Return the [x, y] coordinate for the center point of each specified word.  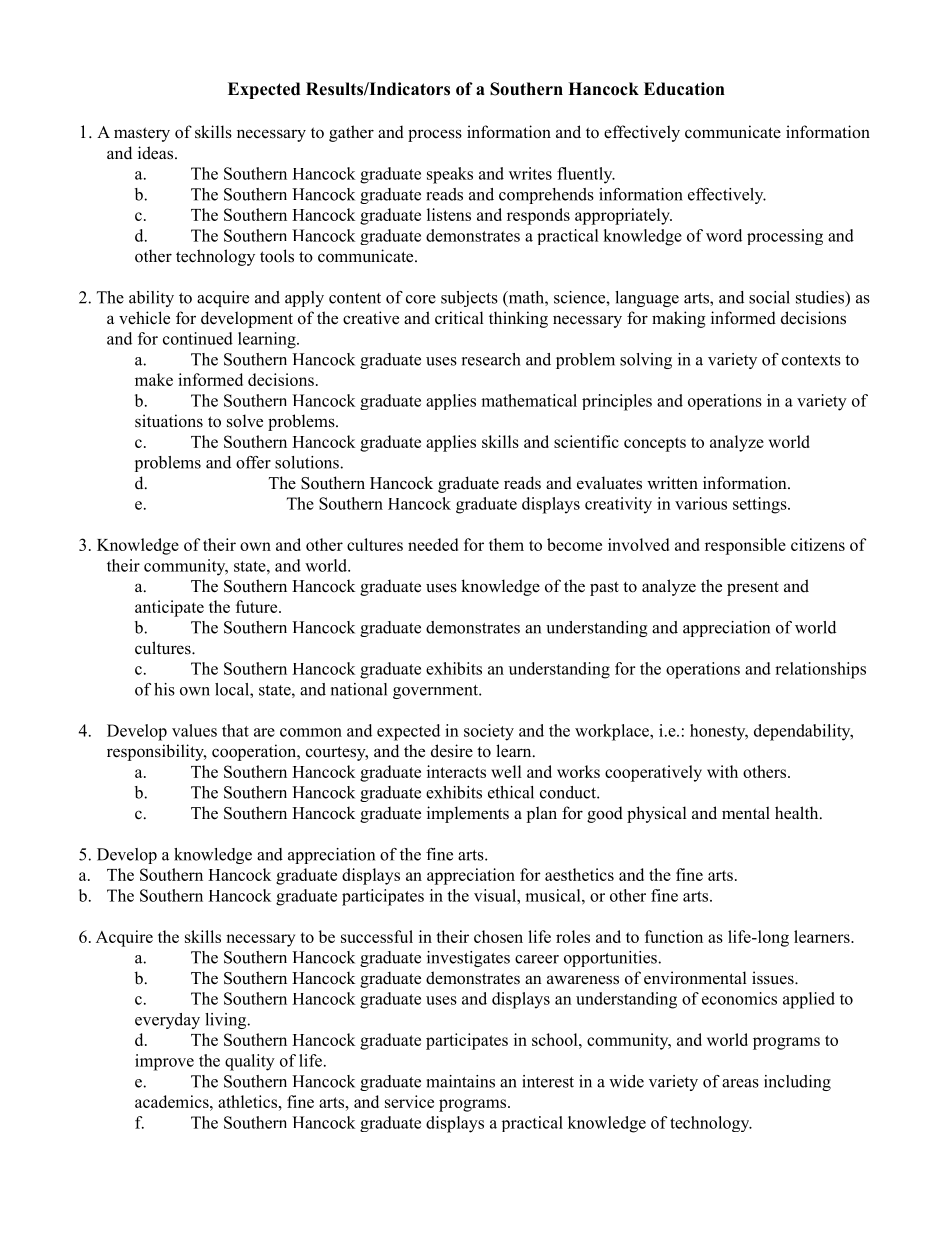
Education [684, 89]
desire [452, 751]
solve [245, 421]
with [722, 771]
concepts [655, 444]
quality [250, 1062]
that [235, 730]
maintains [461, 1081]
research [491, 359]
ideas [157, 153]
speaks [450, 175]
